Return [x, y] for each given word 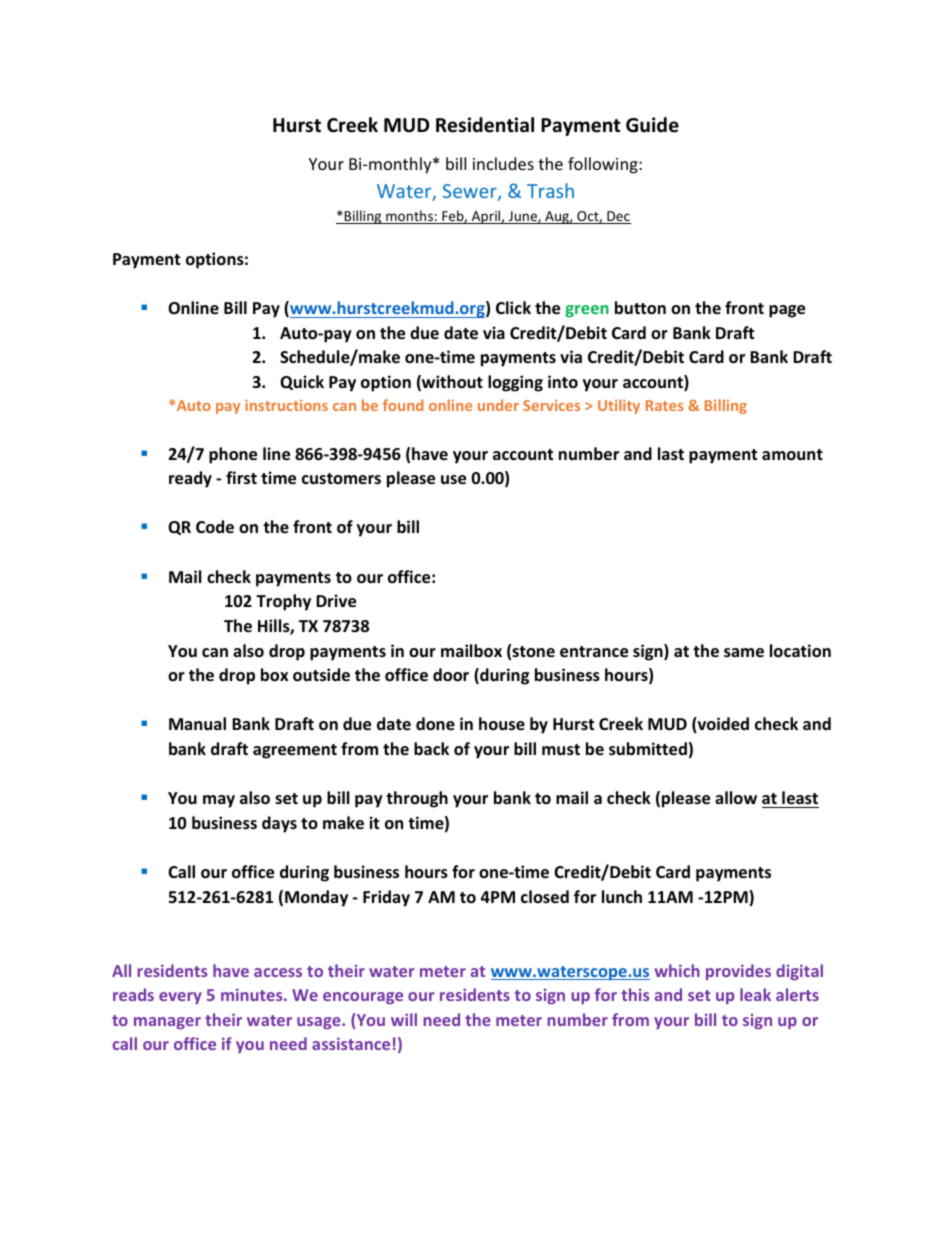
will [404, 1019]
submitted [648, 749]
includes [503, 163]
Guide [652, 125]
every [180, 998]
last [671, 454]
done [435, 724]
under [498, 405]
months [409, 217]
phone [233, 455]
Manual [197, 723]
